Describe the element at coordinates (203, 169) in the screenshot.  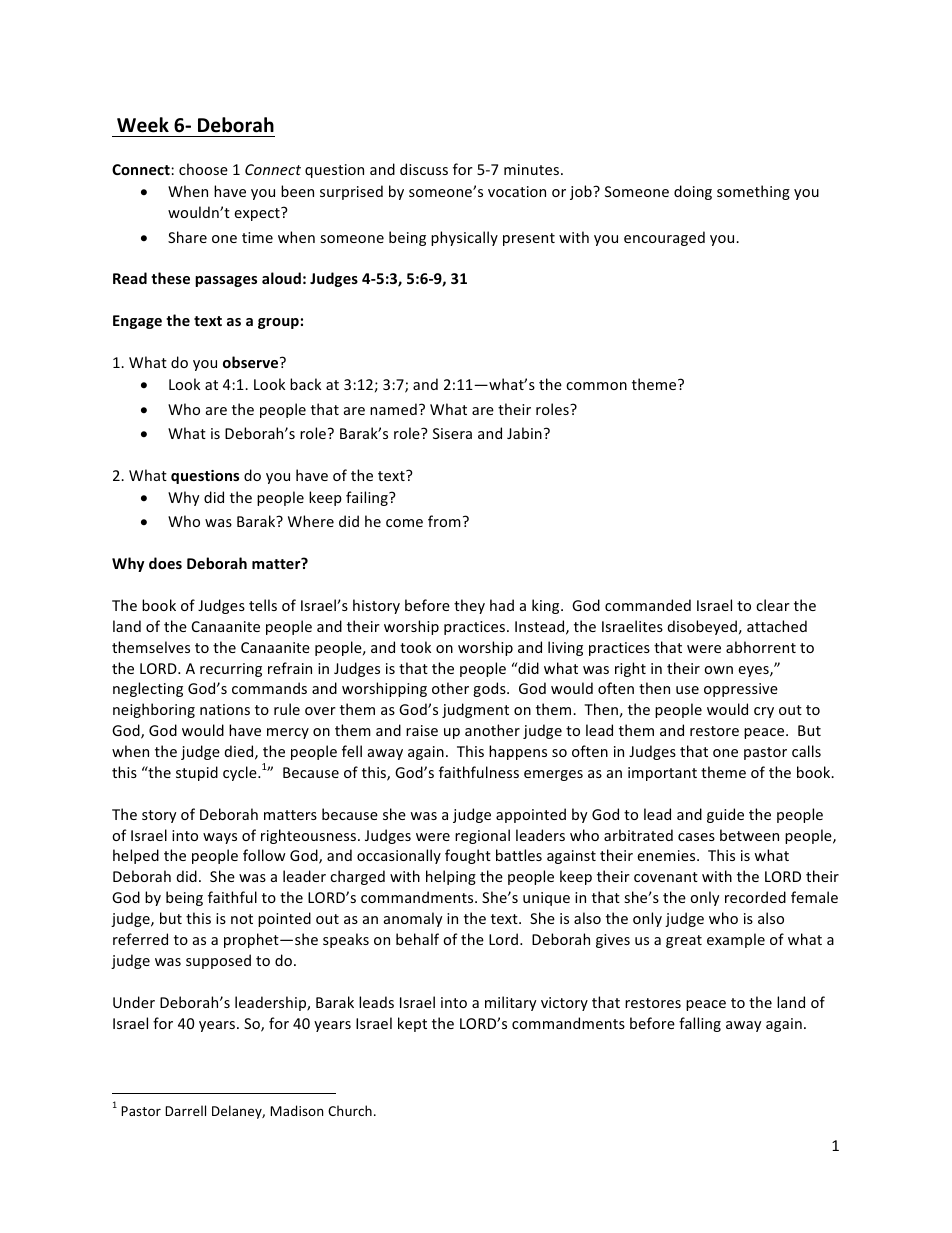
I see `choose` at that location.
